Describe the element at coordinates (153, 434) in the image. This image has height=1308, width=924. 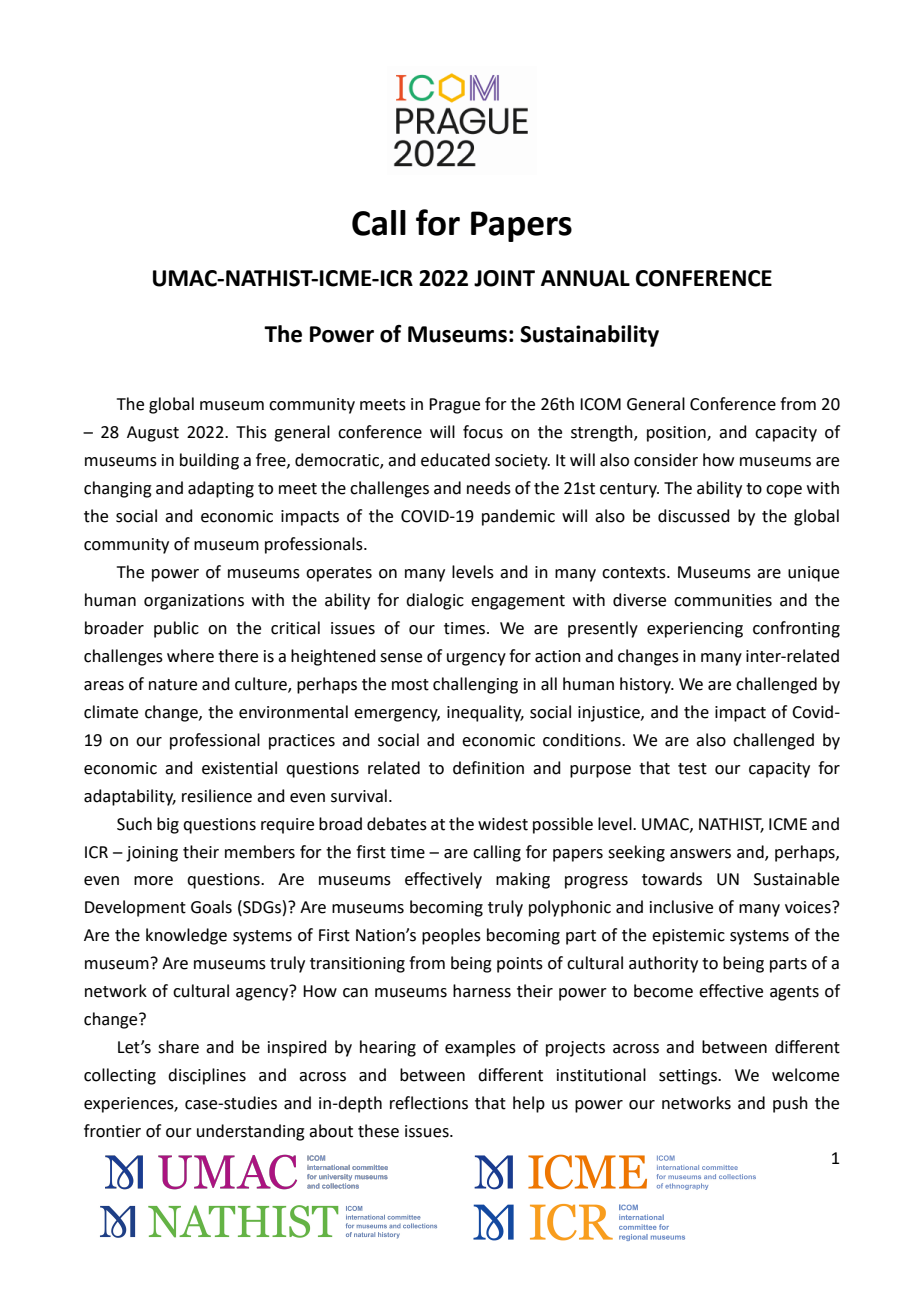
I see `August` at that location.
